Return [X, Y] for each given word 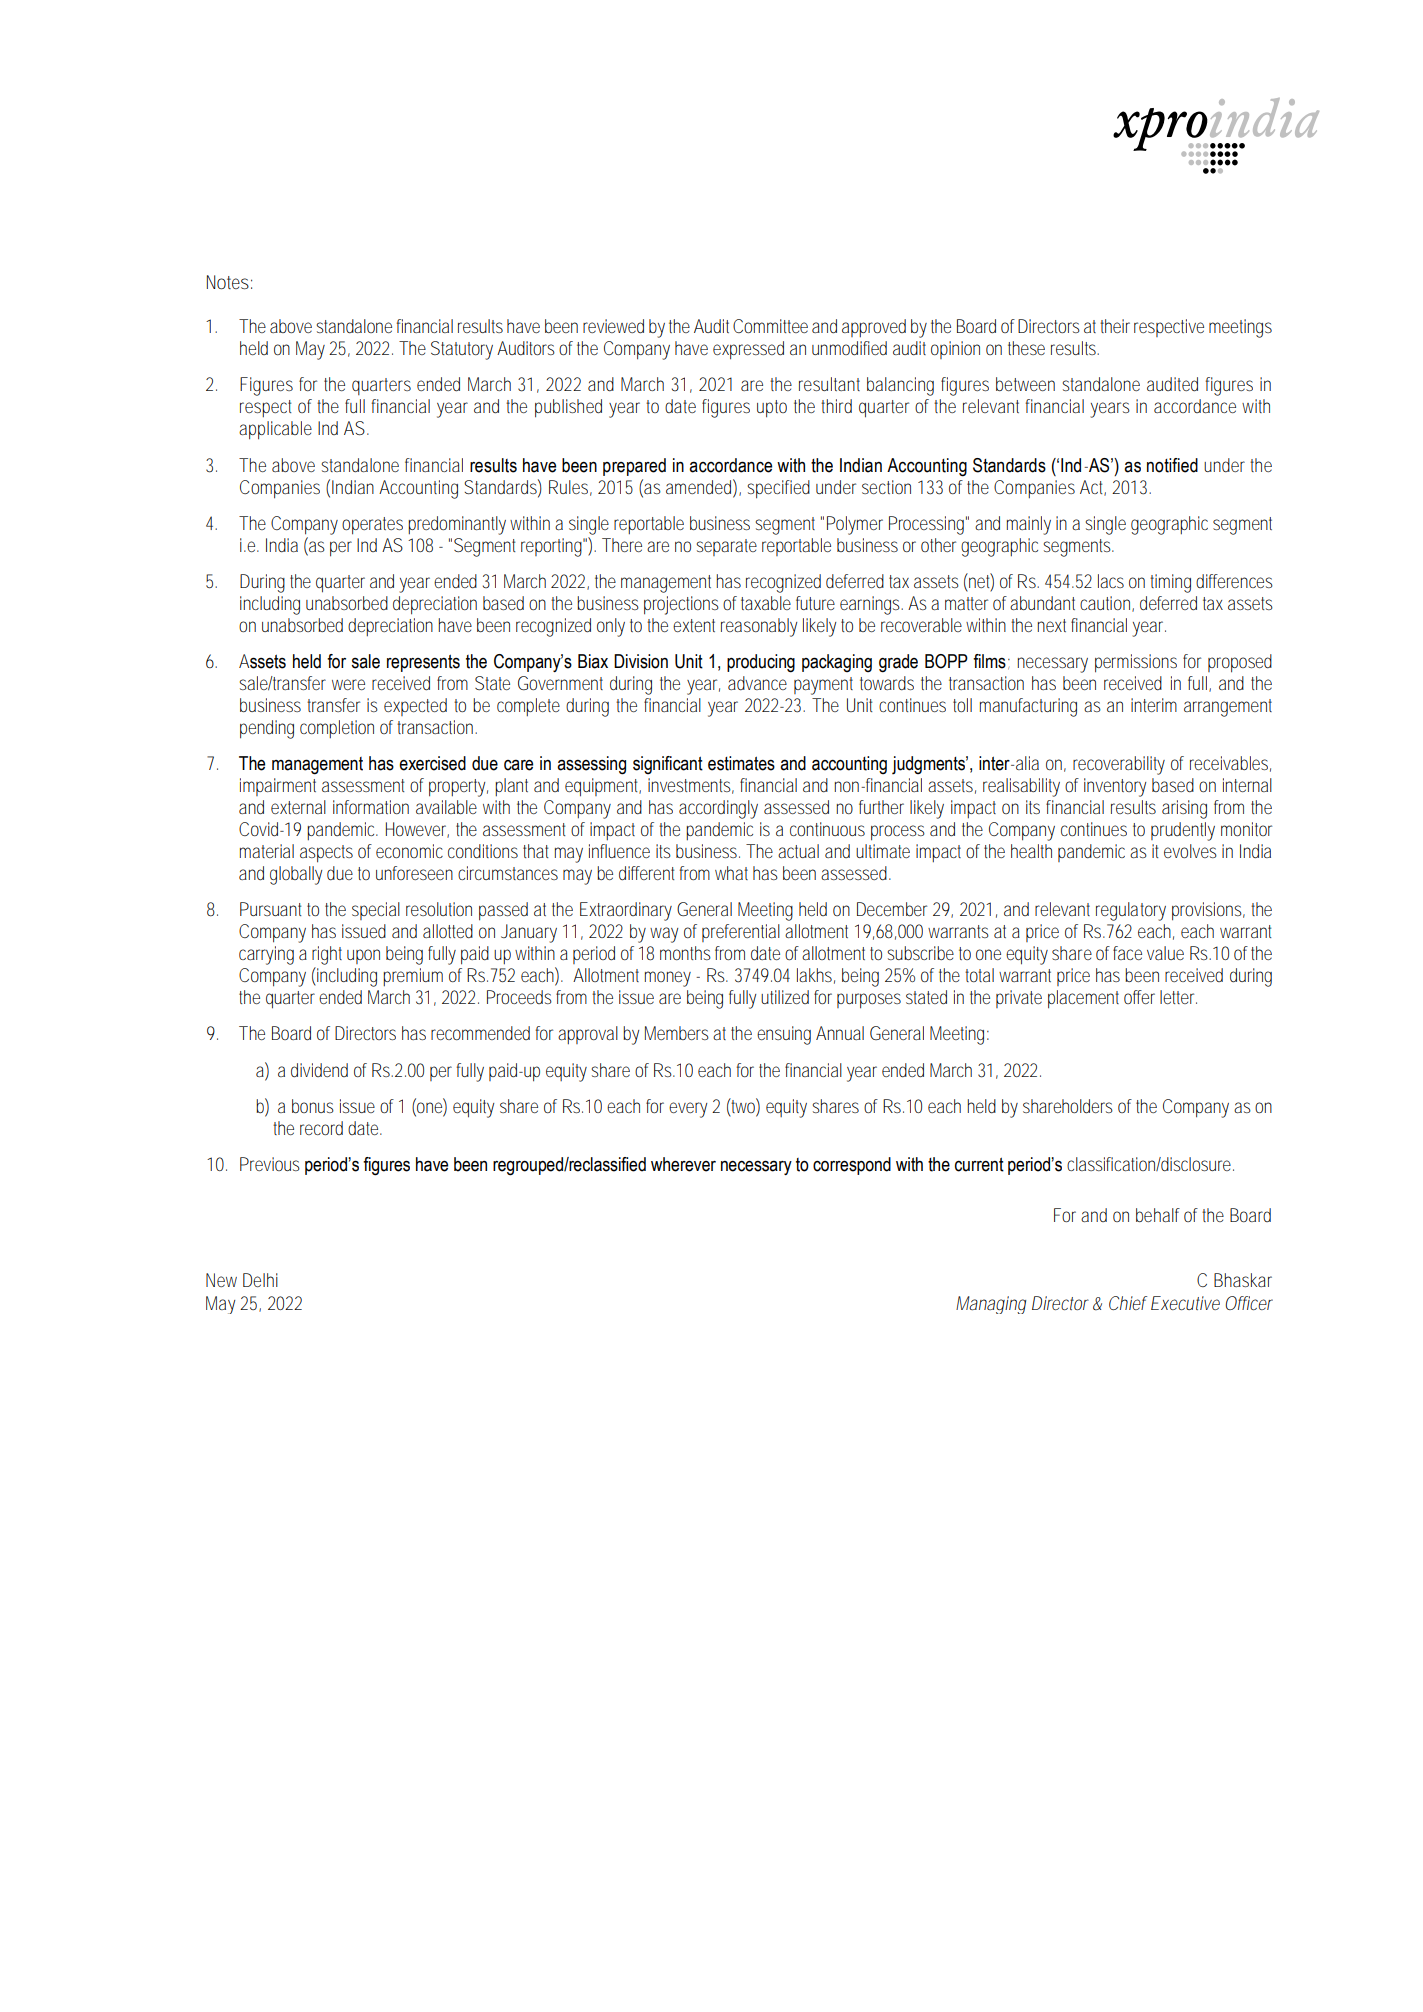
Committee [770, 326]
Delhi [260, 1280]
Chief [1128, 1303]
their [1115, 326]
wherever [683, 1164]
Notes [228, 282]
